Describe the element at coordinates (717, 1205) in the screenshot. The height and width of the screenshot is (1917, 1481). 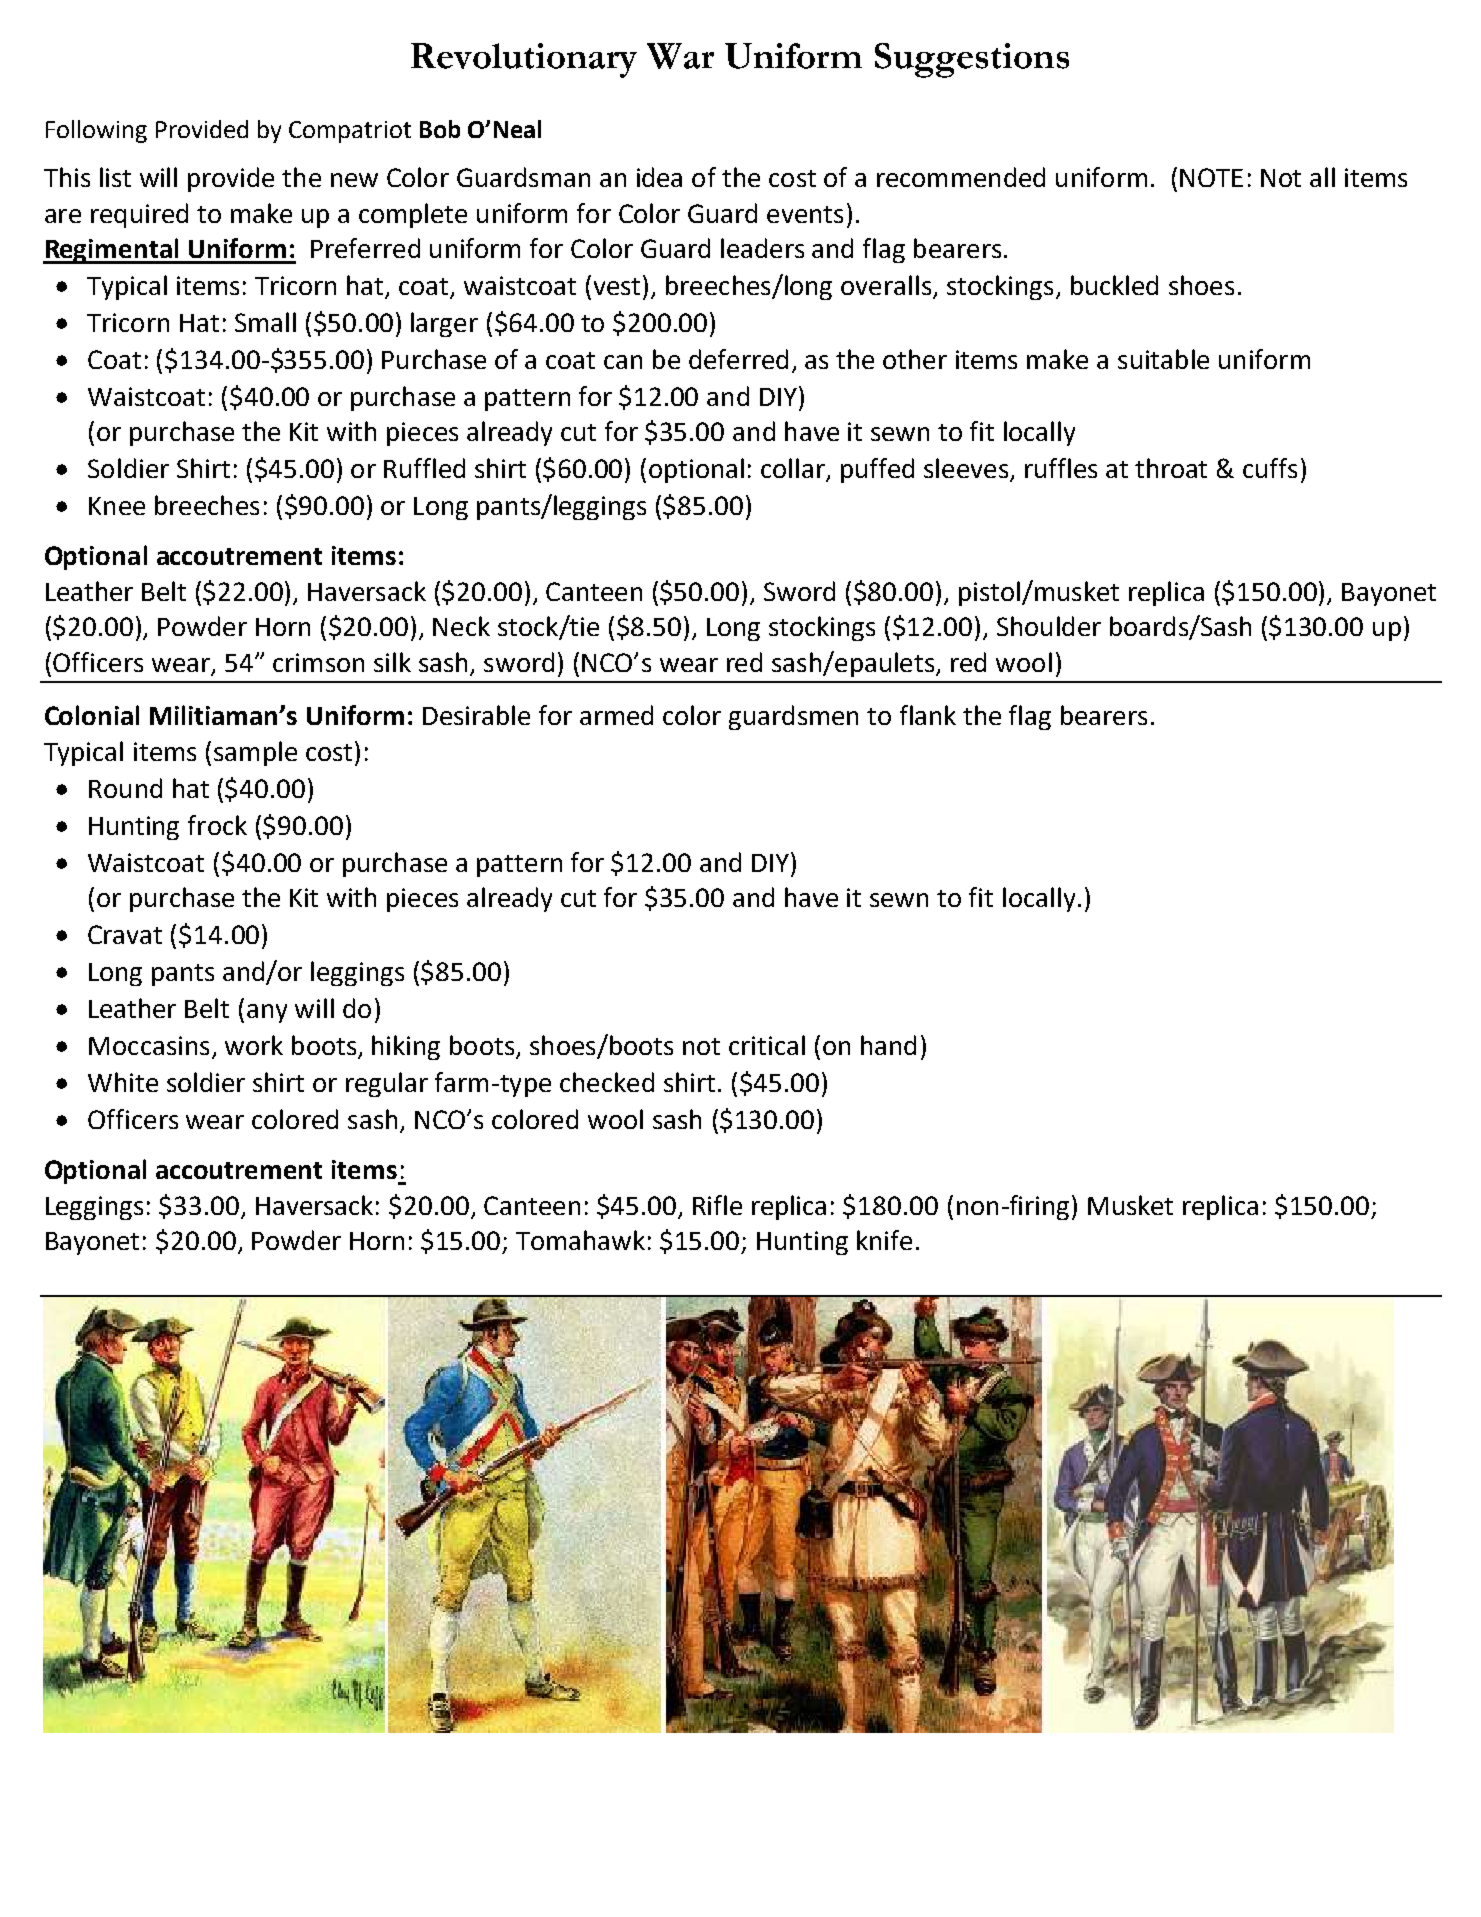
I see `Rifle` at that location.
